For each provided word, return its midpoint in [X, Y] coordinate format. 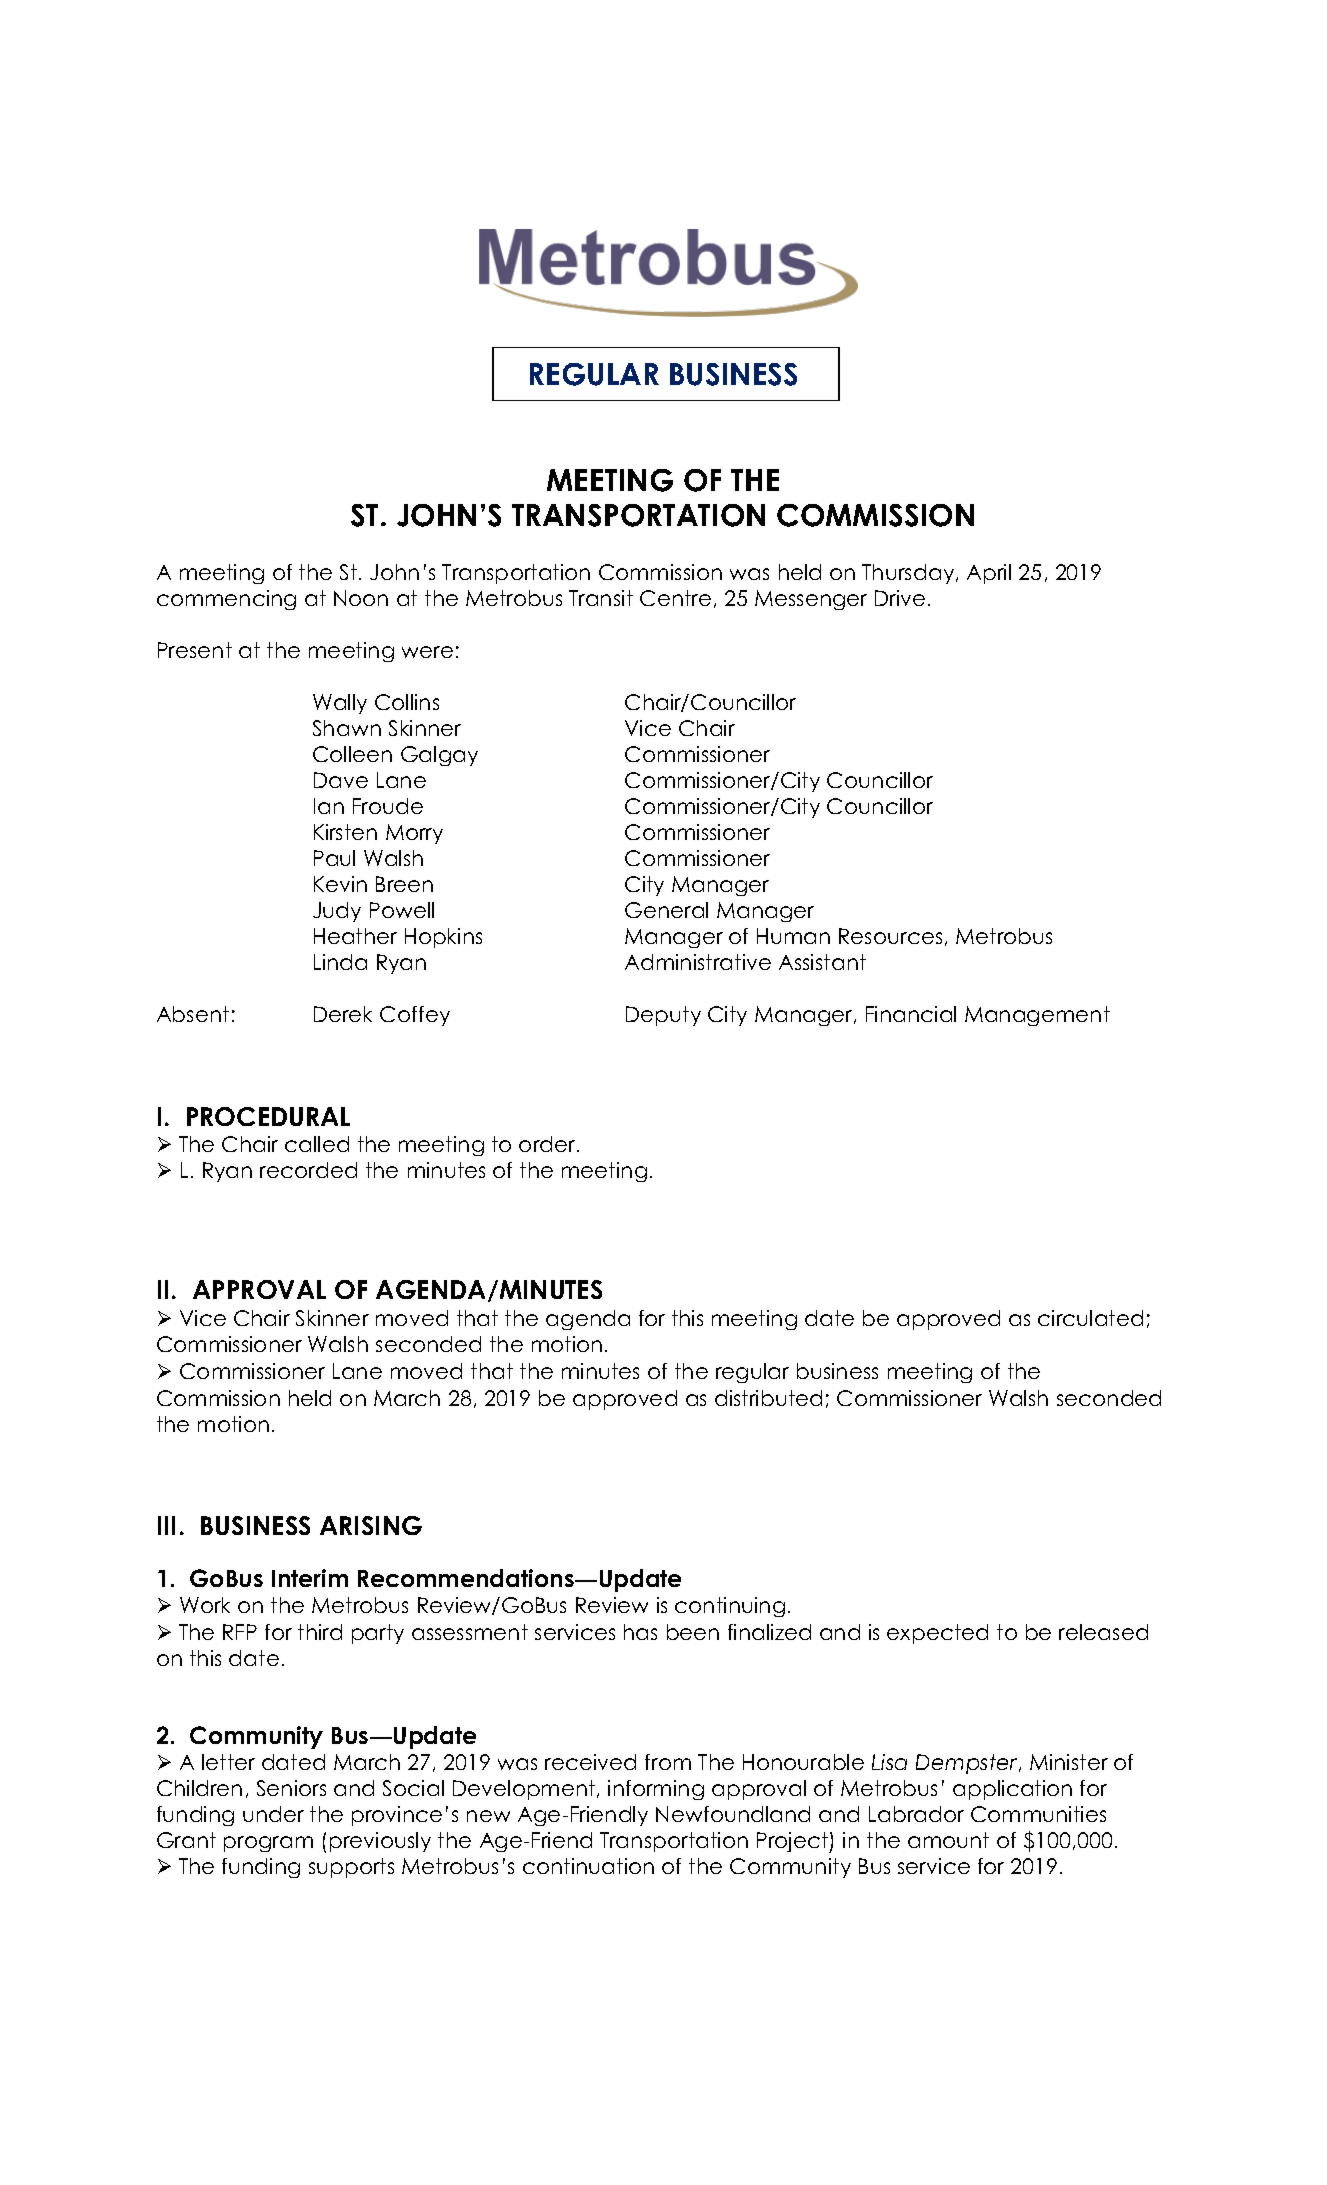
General [666, 910]
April [989, 574]
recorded [308, 1170]
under [273, 1814]
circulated [1090, 1318]
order [548, 1144]
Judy [337, 912]
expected [937, 1634]
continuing [730, 1607]
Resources [890, 936]
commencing [226, 600]
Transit [601, 598]
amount [948, 1840]
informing [656, 1790]
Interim [310, 1578]
